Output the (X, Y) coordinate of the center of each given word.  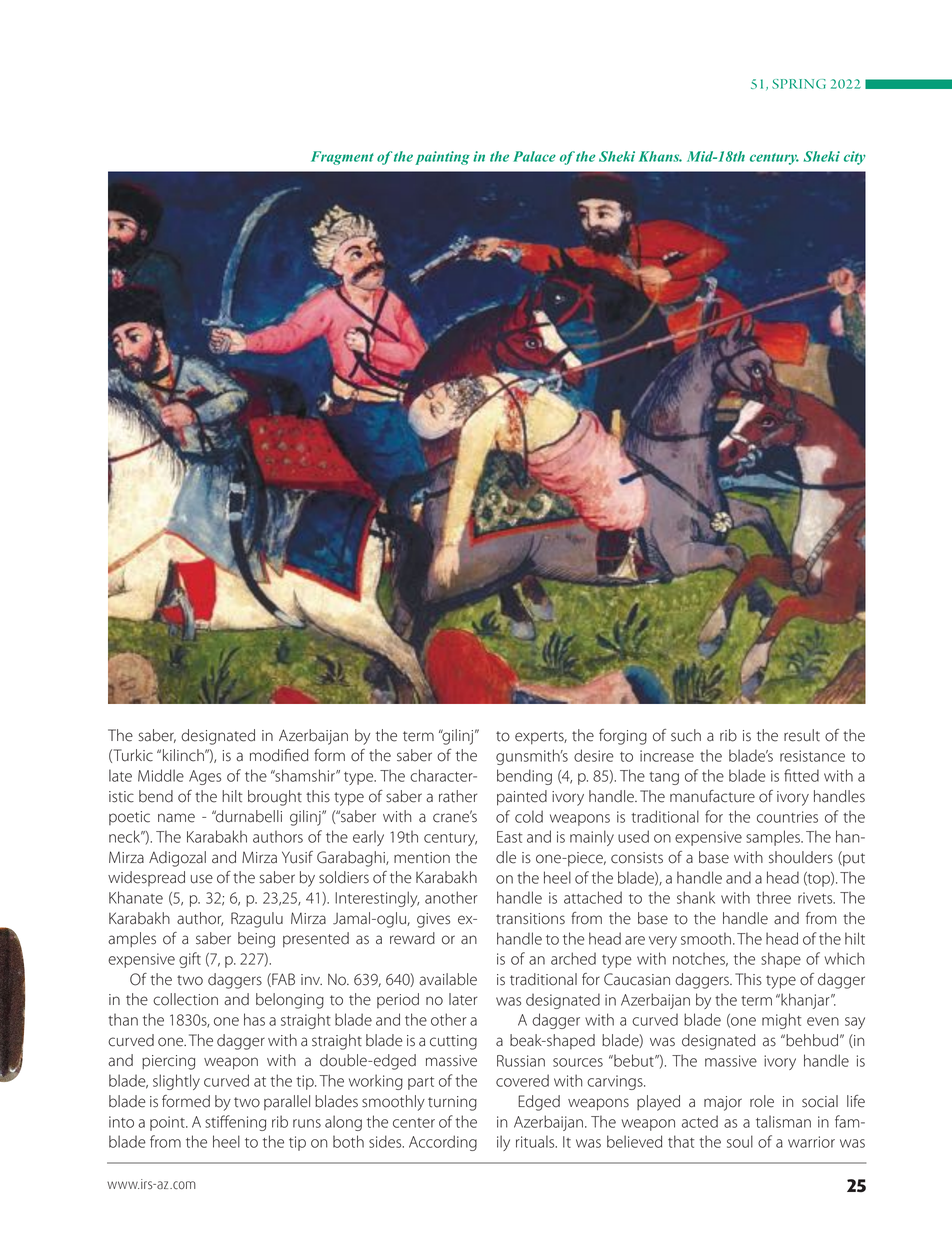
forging (623, 737)
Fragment (342, 158)
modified (279, 755)
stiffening (235, 1123)
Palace (534, 156)
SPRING (799, 84)
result (802, 735)
